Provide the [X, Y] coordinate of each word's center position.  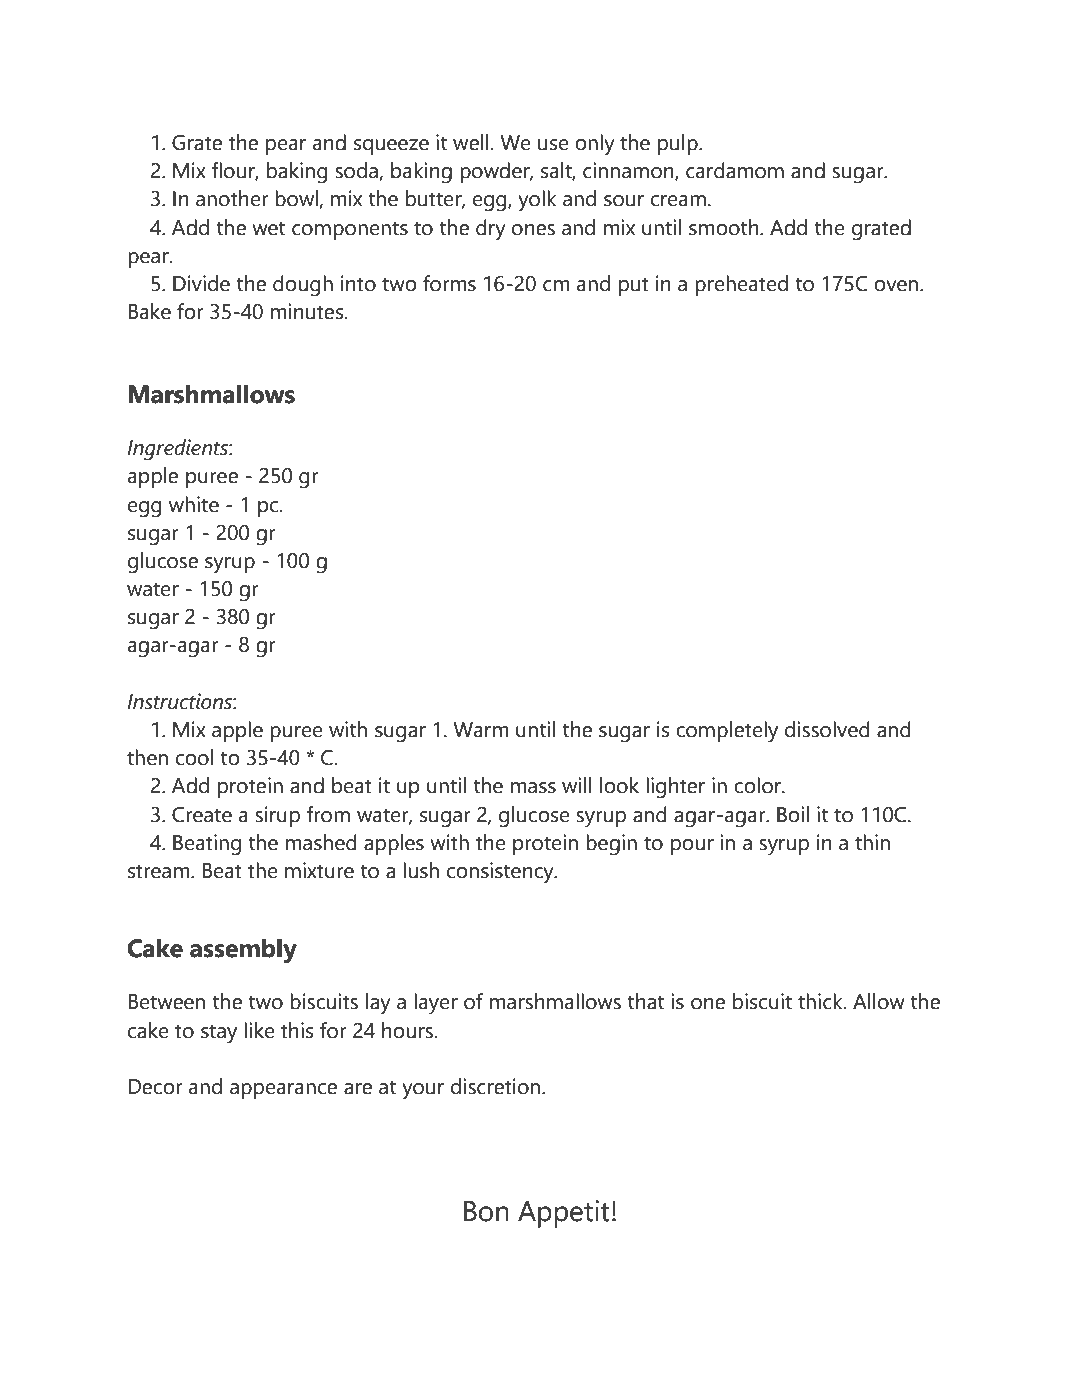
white [194, 504]
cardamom [735, 170]
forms [449, 283]
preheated [741, 285]
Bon [486, 1211]
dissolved [827, 729]
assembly [243, 951]
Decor [156, 1087]
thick [821, 1001]
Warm [481, 730]
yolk [537, 201]
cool [195, 757]
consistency [501, 873]
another [232, 198]
